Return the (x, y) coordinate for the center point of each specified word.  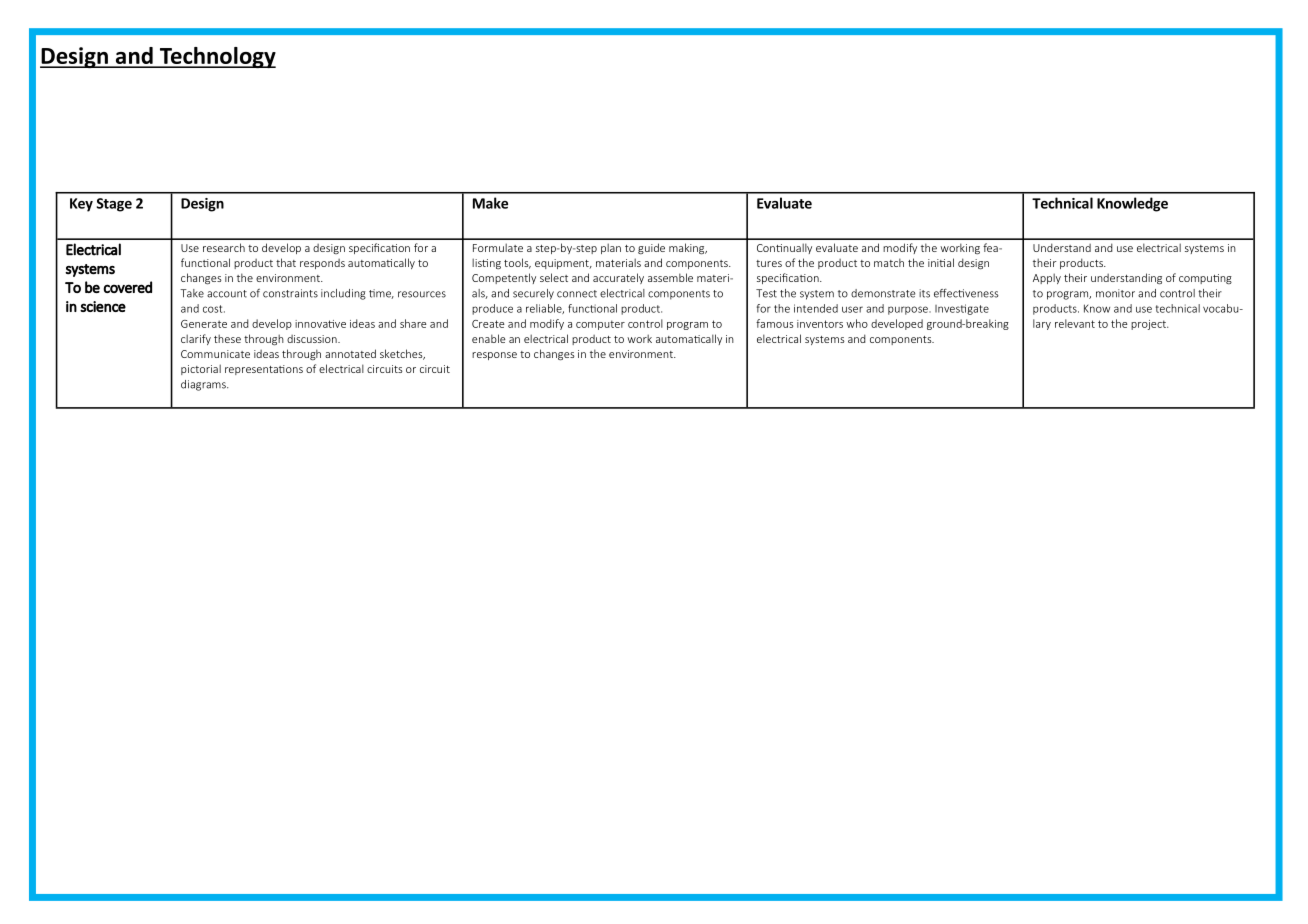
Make (490, 203)
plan (611, 248)
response (494, 356)
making (688, 249)
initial (941, 262)
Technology (216, 57)
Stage (114, 205)
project (1149, 325)
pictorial (201, 369)
